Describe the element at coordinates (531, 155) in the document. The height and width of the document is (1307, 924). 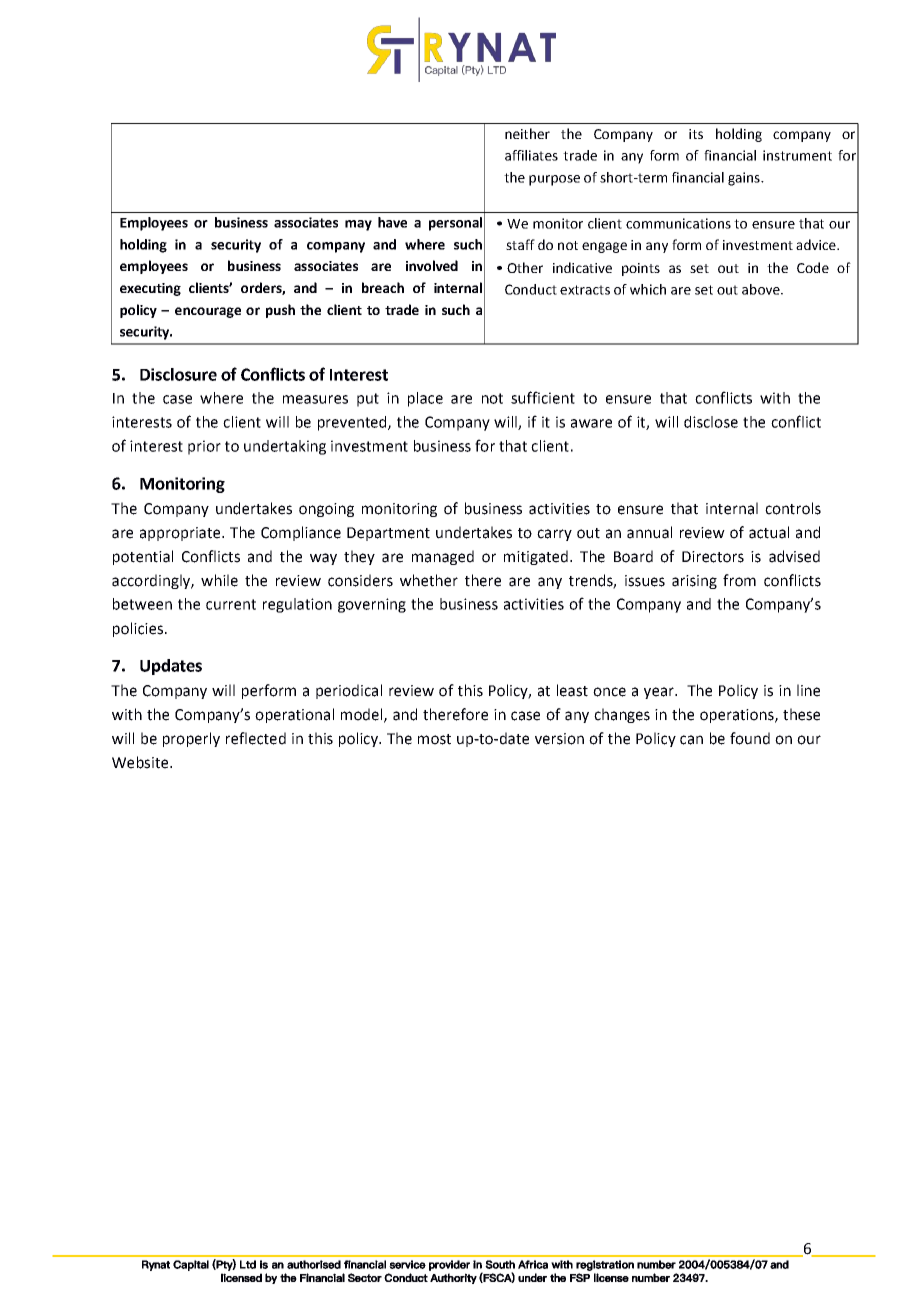
I see `affiliates` at that location.
